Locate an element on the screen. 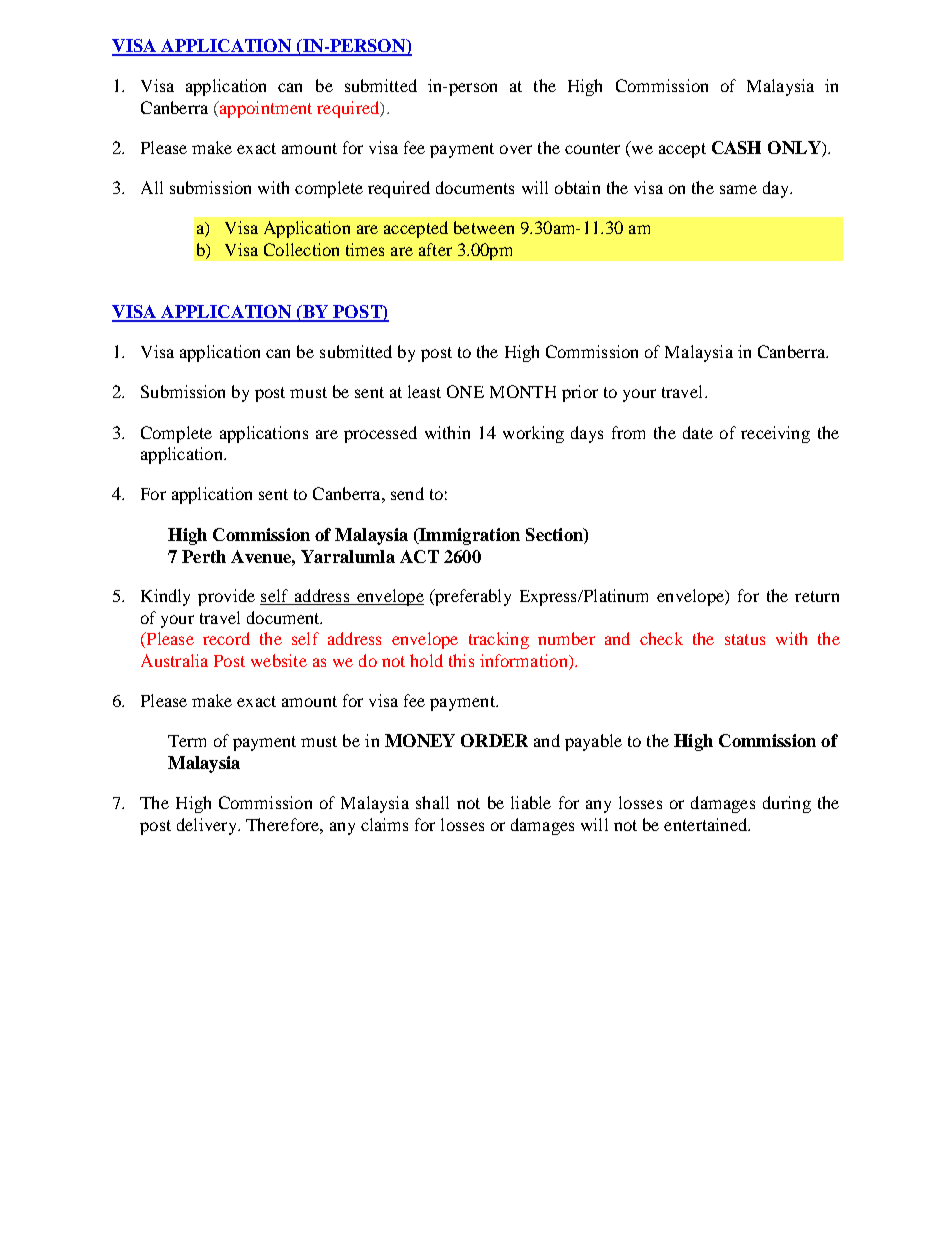  liable is located at coordinates (531, 802).
